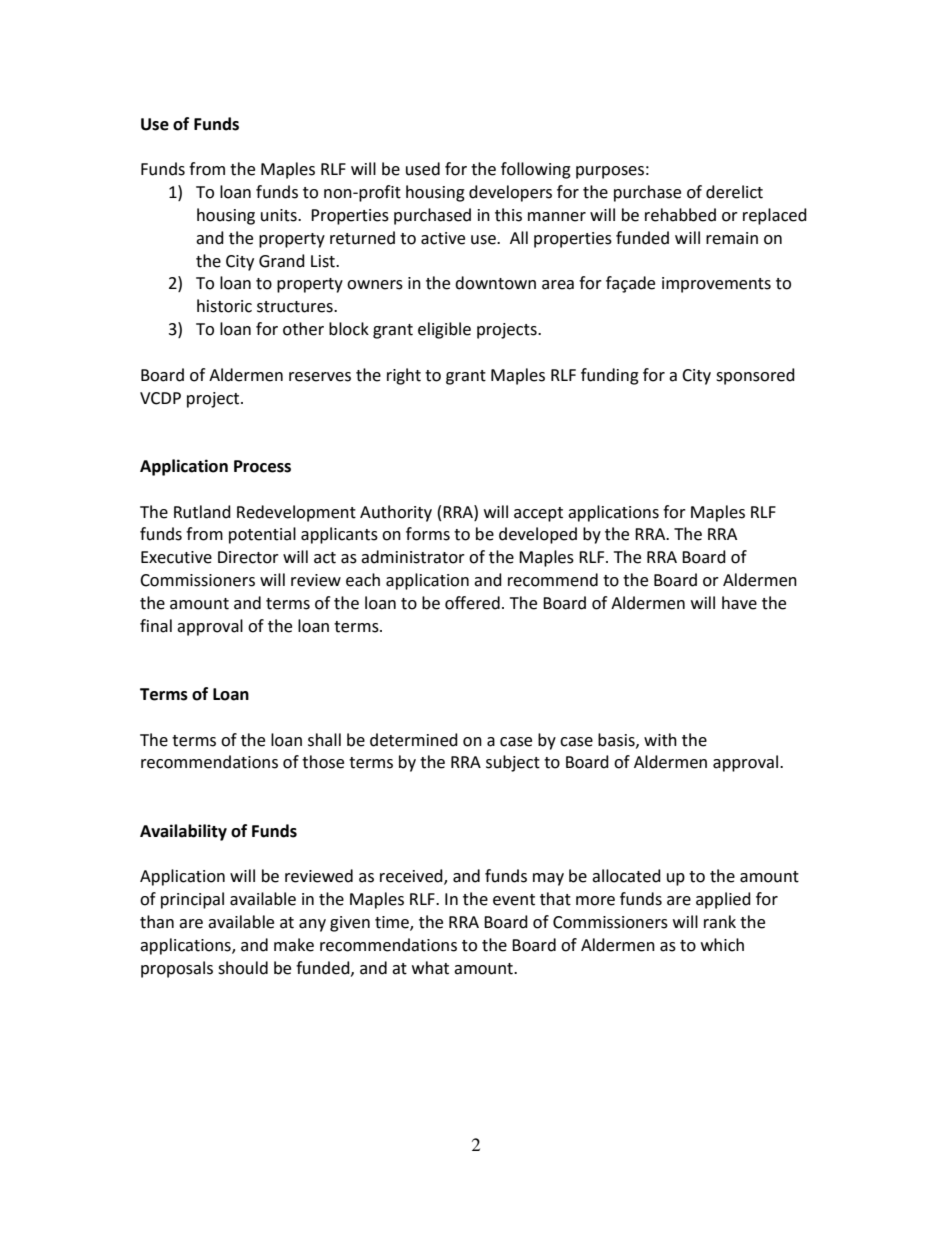  I want to click on developers, so click(510, 193).
